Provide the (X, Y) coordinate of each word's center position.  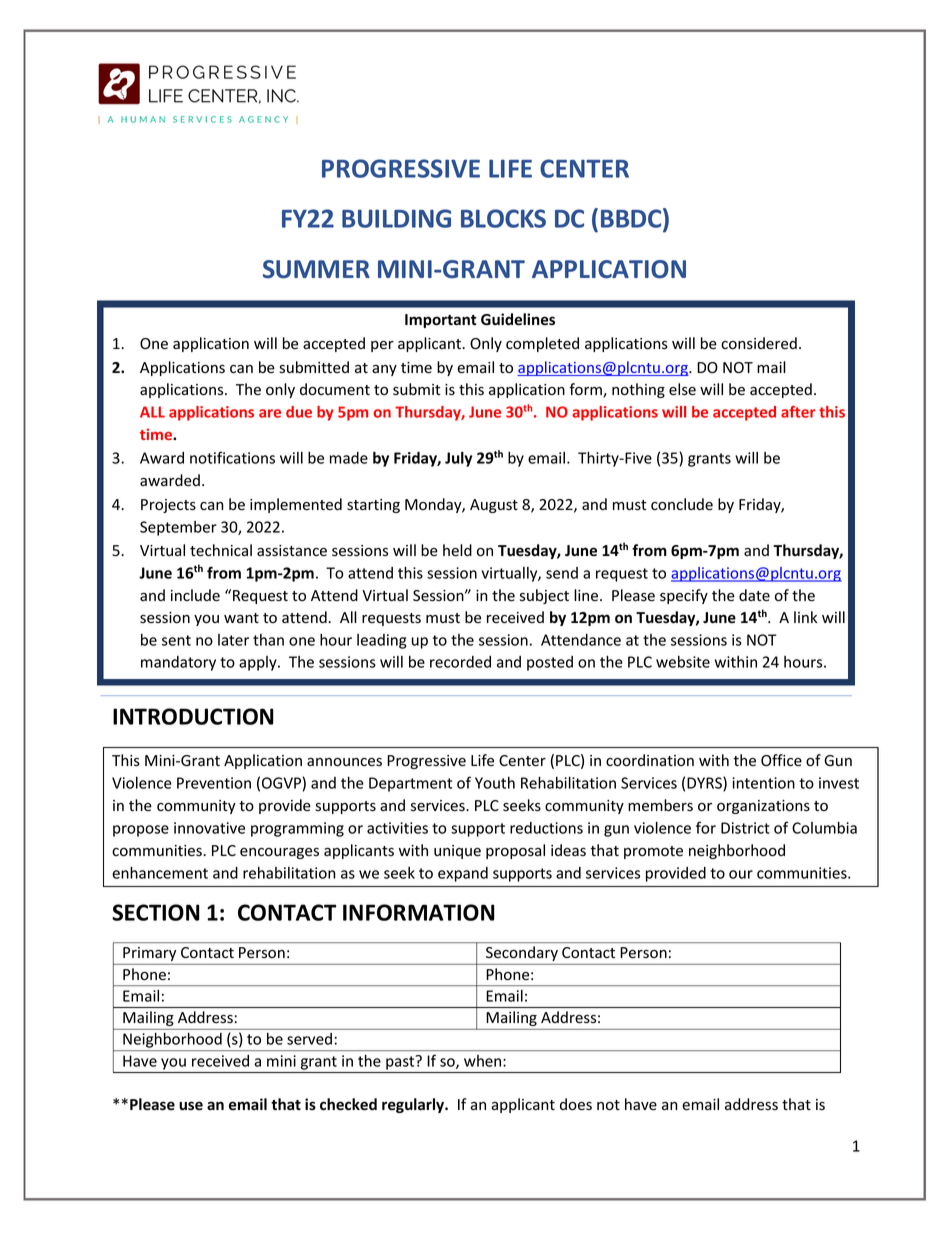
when (482, 1061)
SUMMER (316, 269)
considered (759, 343)
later (233, 640)
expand (463, 874)
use (191, 1106)
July (459, 459)
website (683, 662)
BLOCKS (503, 218)
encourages (279, 853)
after (798, 412)
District (745, 828)
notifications (232, 457)
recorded (460, 662)
